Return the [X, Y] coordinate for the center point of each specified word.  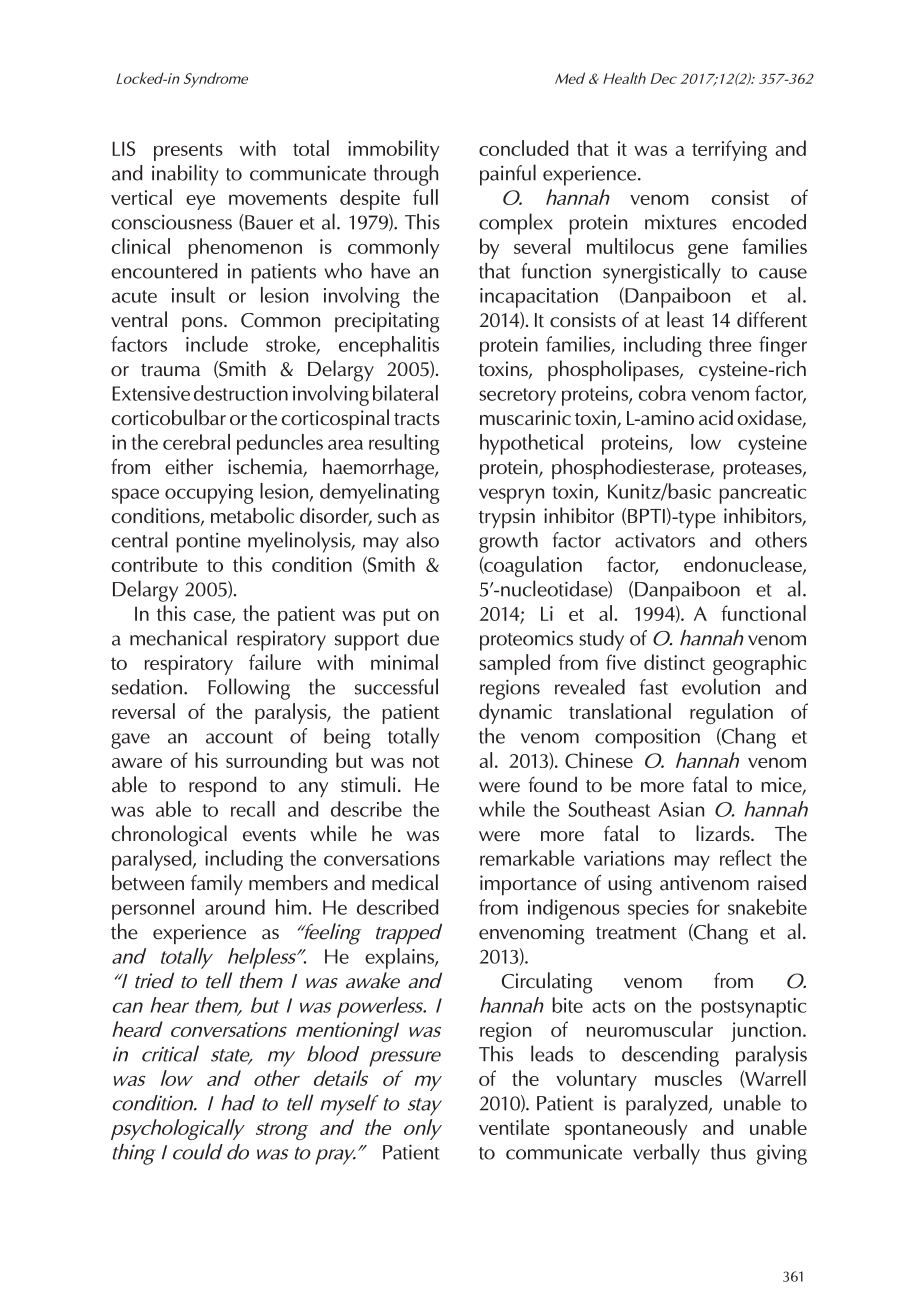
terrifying [729, 150]
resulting [404, 444]
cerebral [196, 442]
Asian [681, 809]
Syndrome [216, 80]
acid [716, 417]
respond [222, 786]
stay [425, 1107]
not [426, 761]
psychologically [178, 1129]
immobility [393, 150]
